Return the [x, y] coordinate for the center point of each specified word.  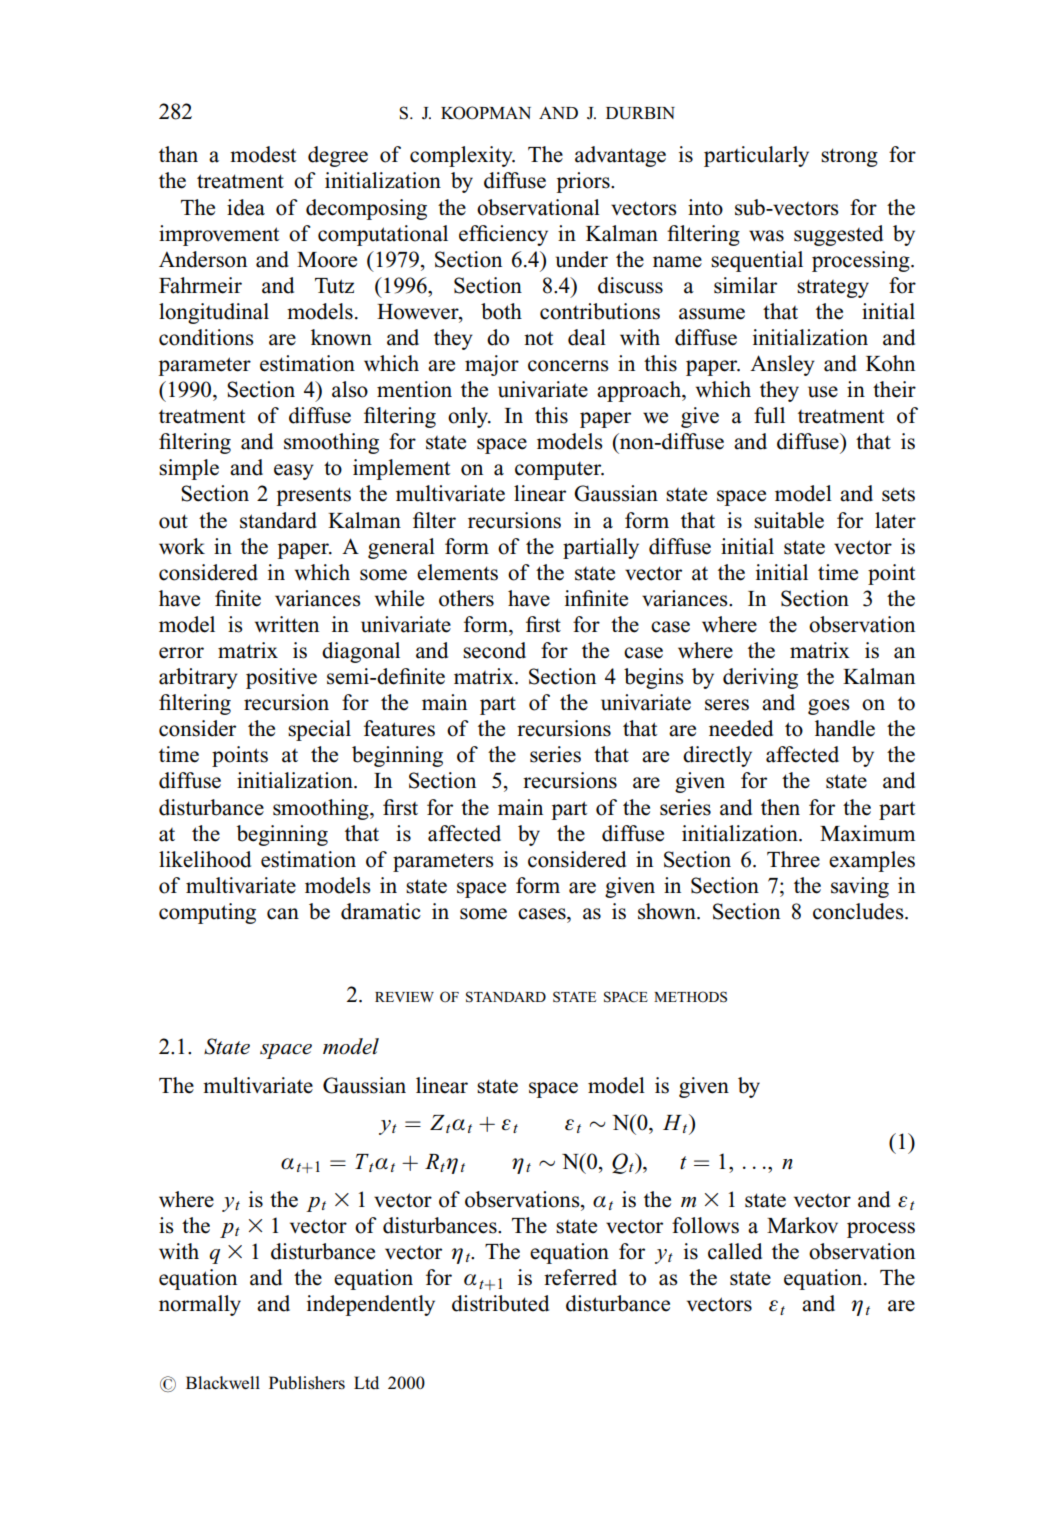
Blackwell [223, 1383]
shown [668, 911]
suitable [789, 520]
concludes [859, 911]
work [182, 546]
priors [584, 182]
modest [263, 154]
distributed [500, 1303]
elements [457, 572]
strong [849, 157]
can [283, 914]
